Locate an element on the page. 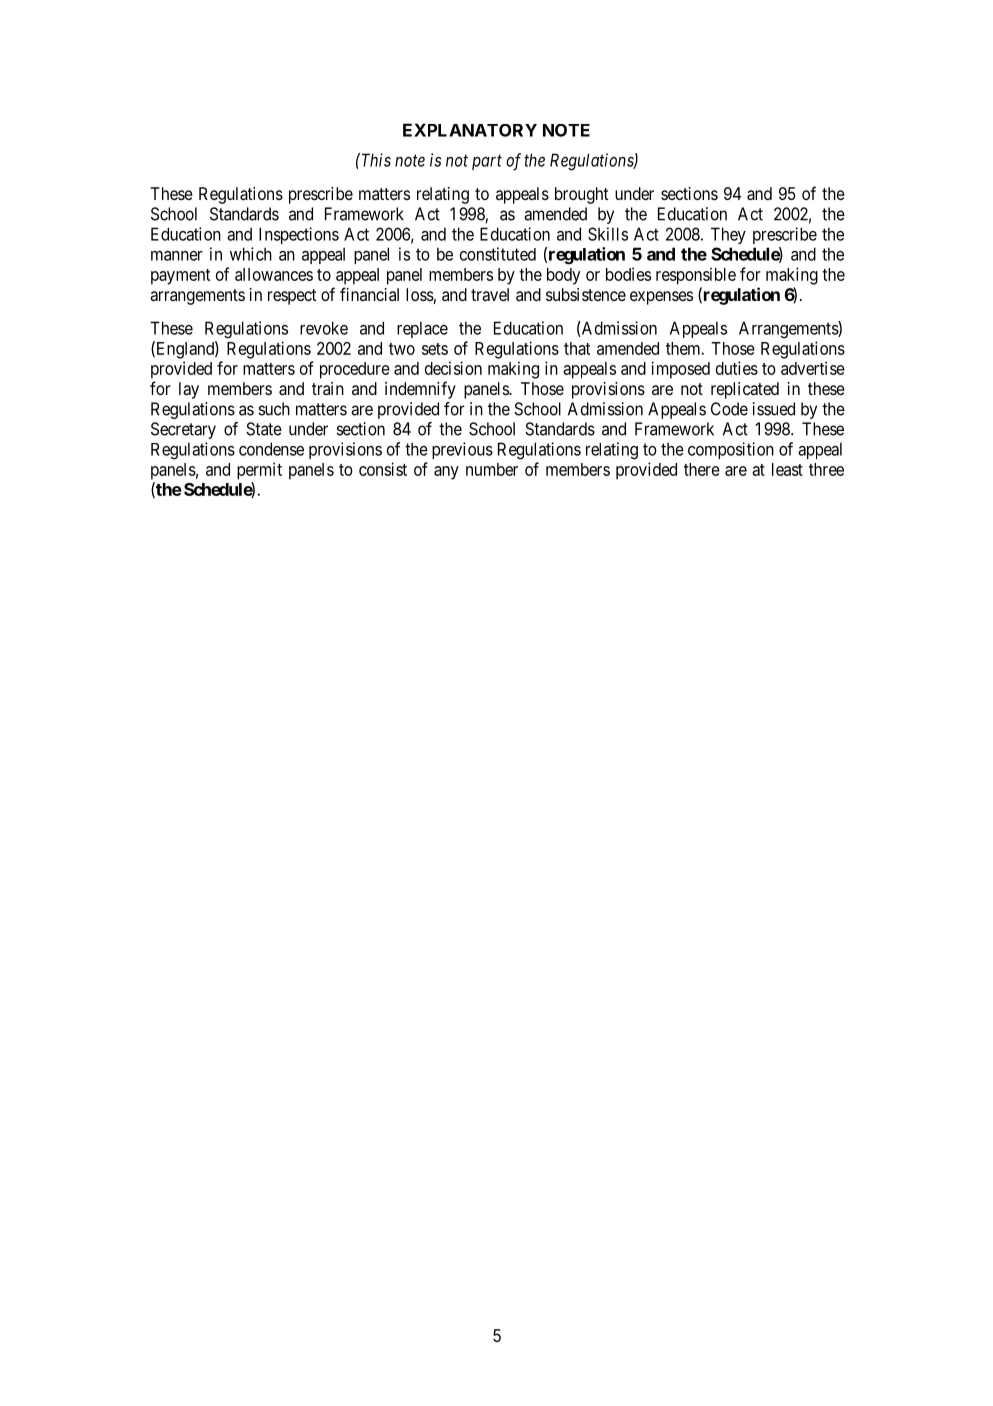 The image size is (993, 1406). This is located at coordinates (375, 160).
